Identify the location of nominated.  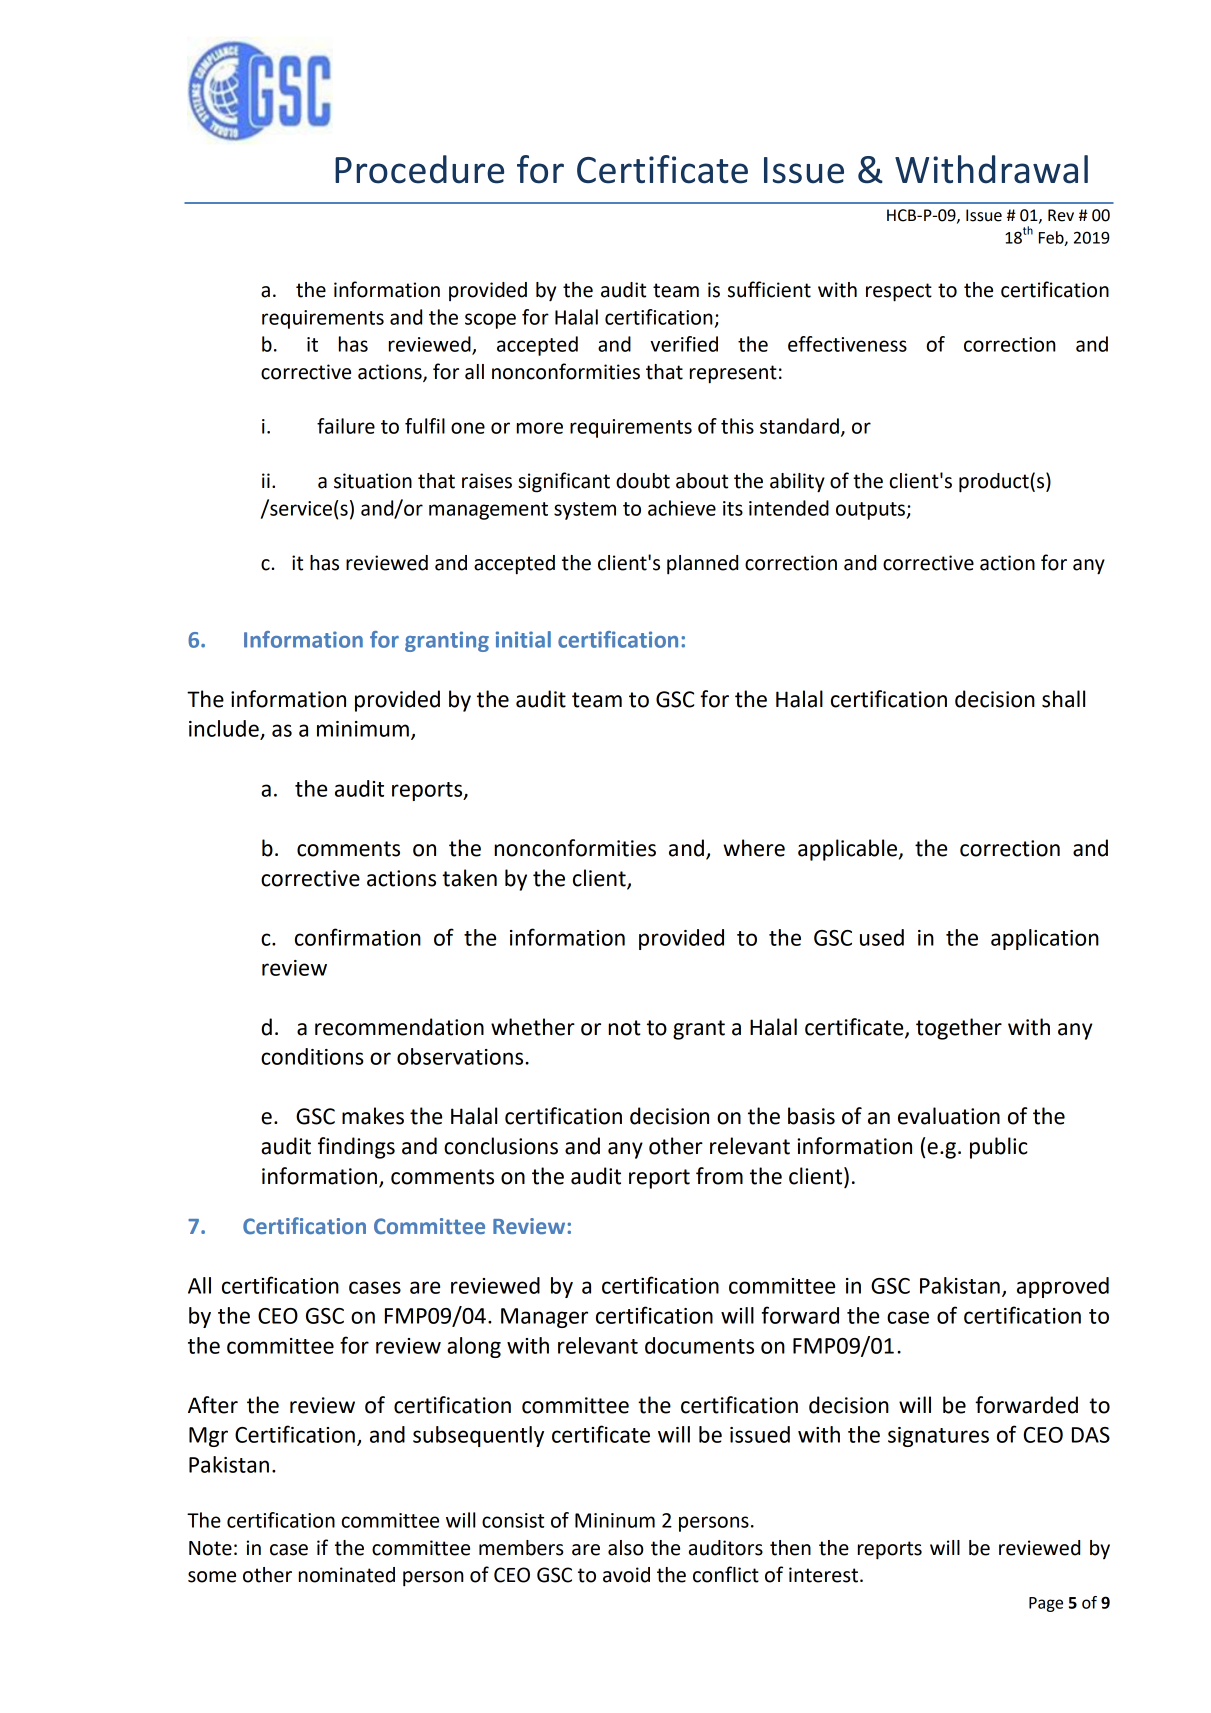
(347, 1575).
